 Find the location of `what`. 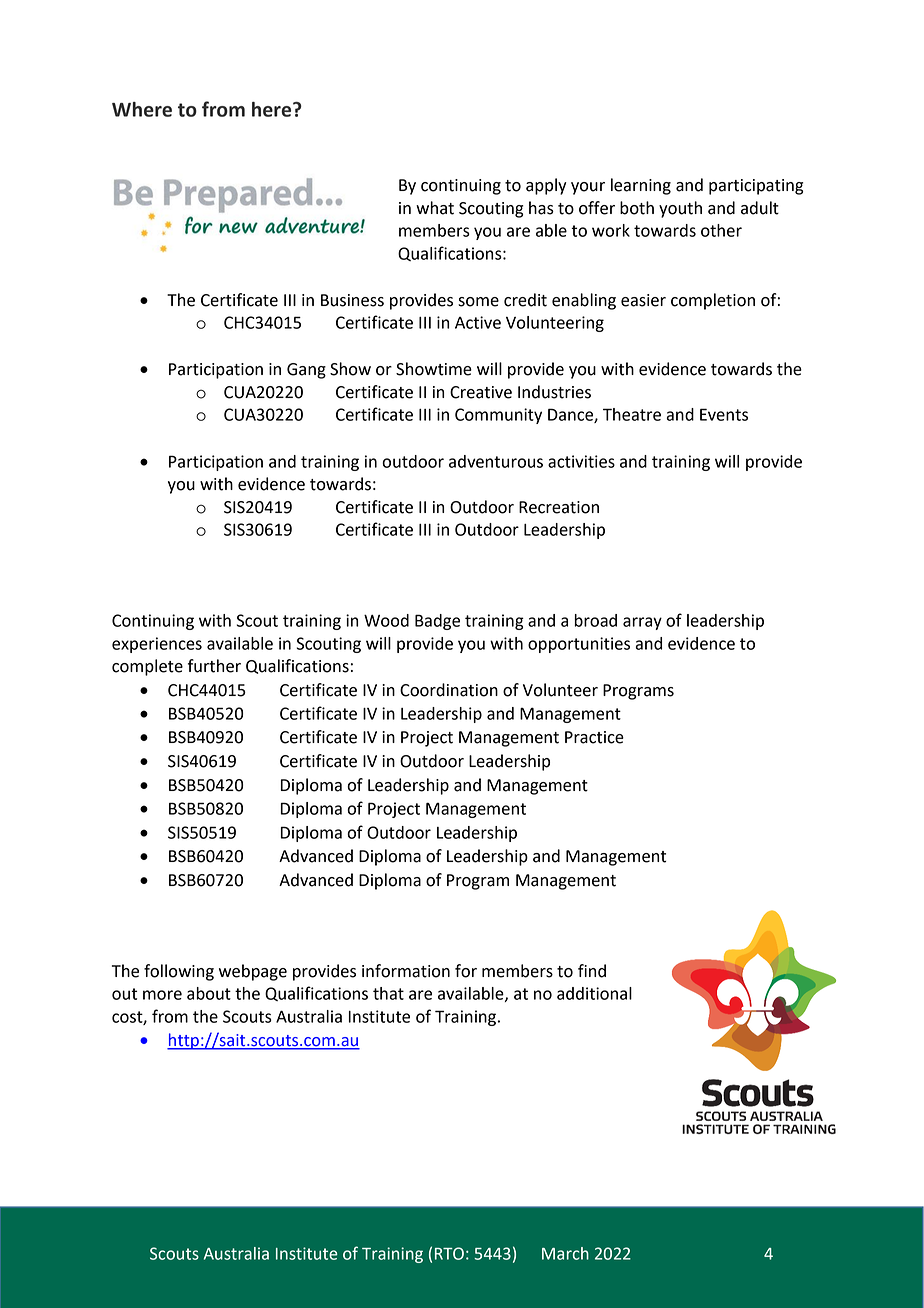

what is located at coordinates (435, 208).
